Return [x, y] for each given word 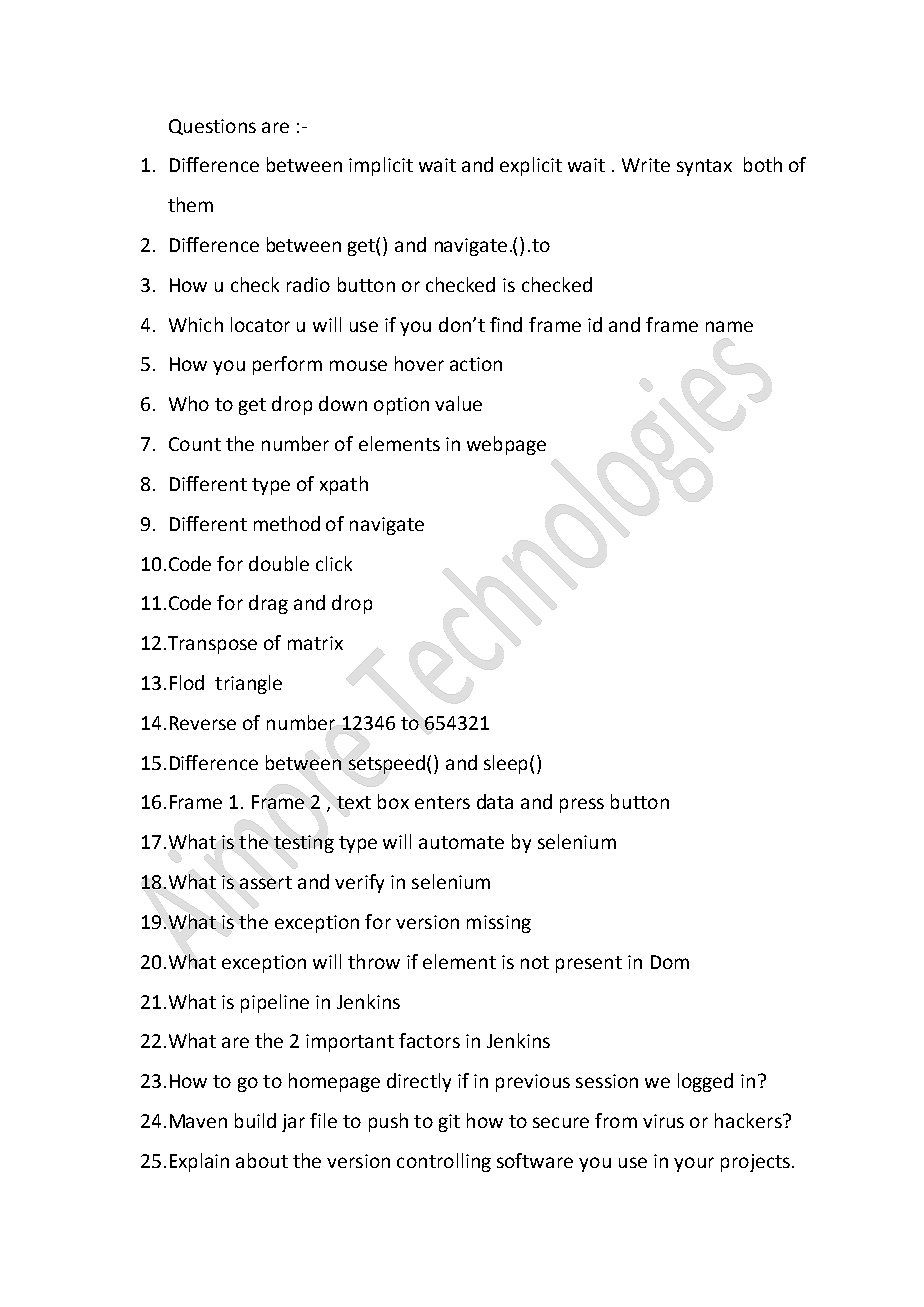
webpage [506, 445]
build [255, 1120]
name [729, 326]
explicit [531, 166]
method [287, 523]
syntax [704, 167]
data [495, 801]
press [582, 805]
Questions [212, 127]
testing [304, 844]
